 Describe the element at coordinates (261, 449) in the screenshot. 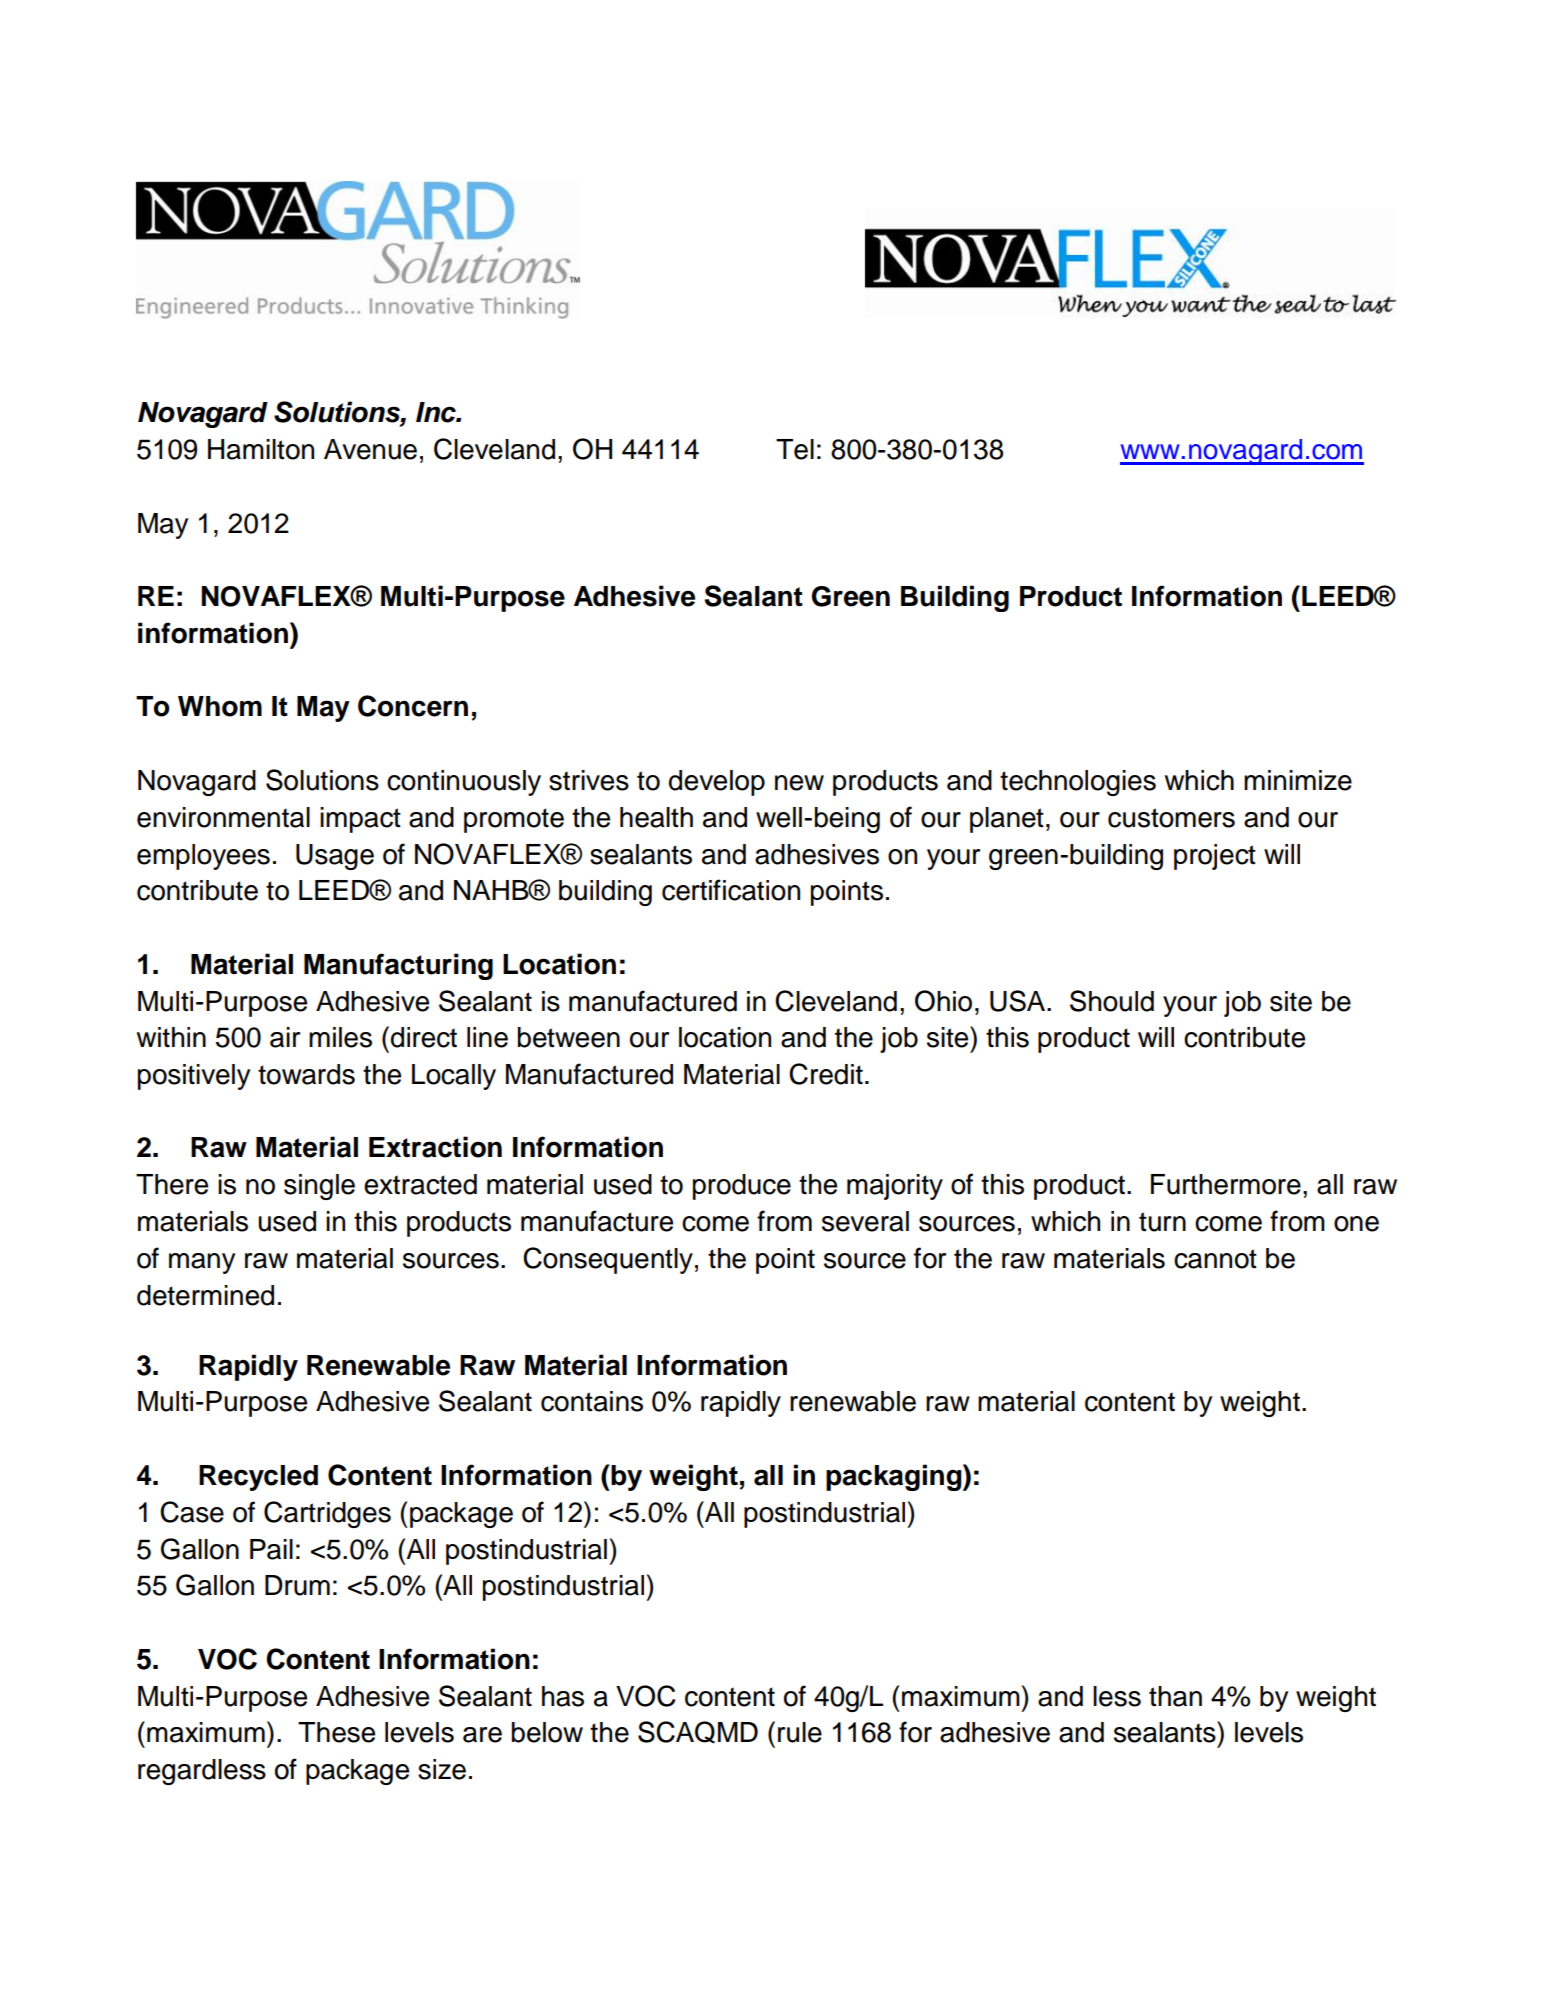

I see `Hamilton` at that location.
